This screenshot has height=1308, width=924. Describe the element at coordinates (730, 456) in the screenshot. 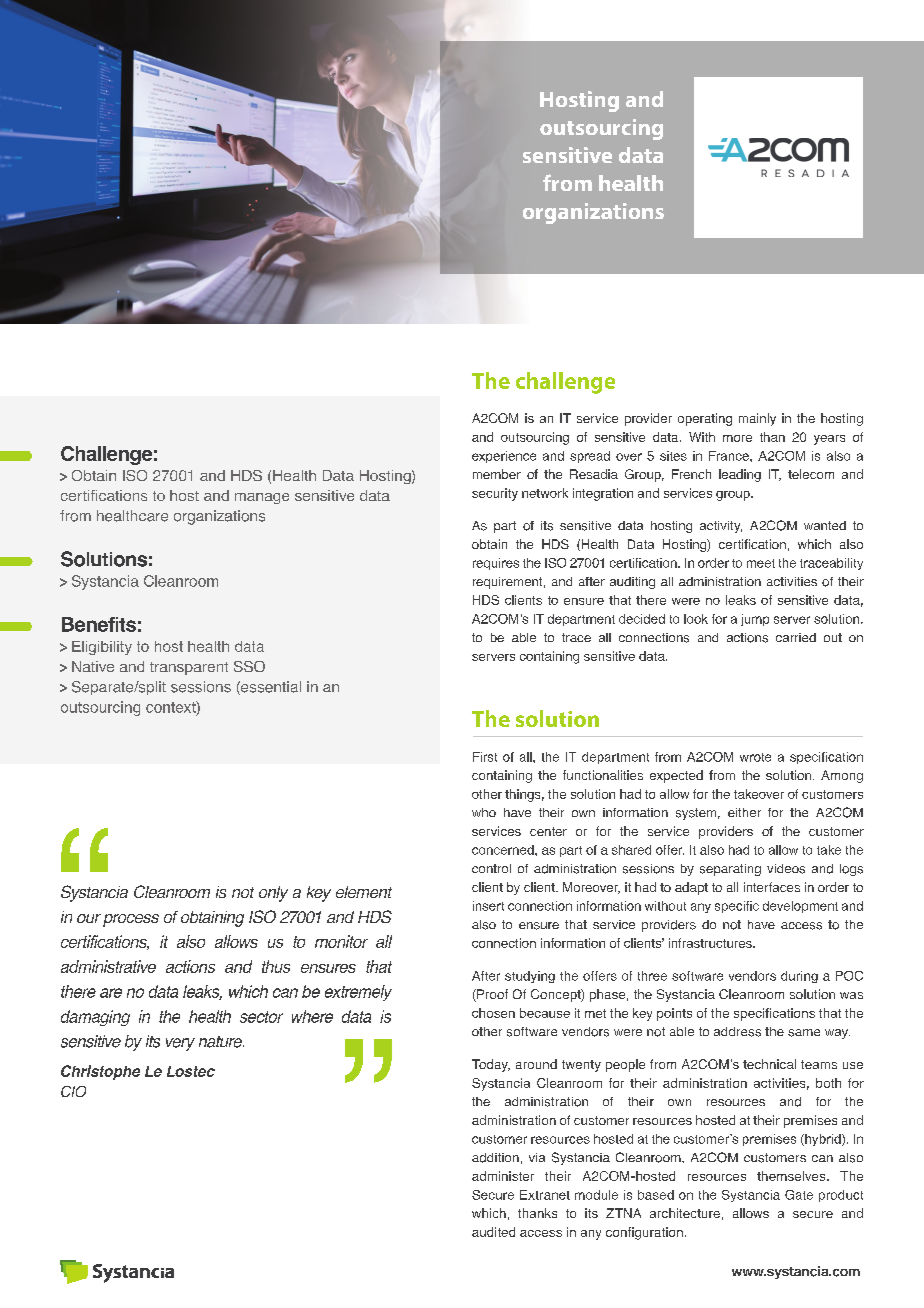

I see `France` at that location.
